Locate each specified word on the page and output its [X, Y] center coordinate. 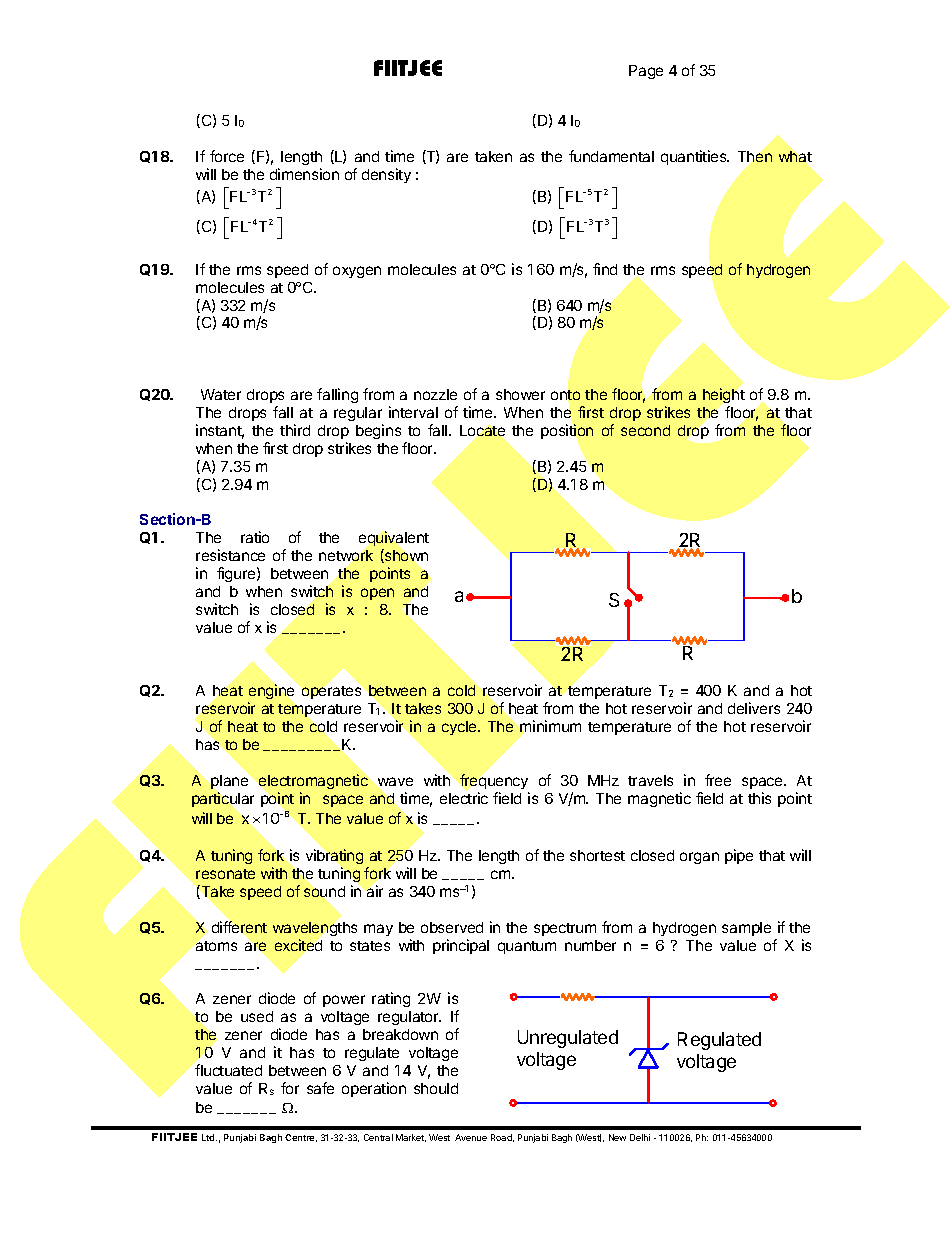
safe [320, 1088]
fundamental [611, 156]
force [227, 156]
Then [755, 156]
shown [405, 556]
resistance [230, 555]
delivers [754, 708]
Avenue [471, 1137]
